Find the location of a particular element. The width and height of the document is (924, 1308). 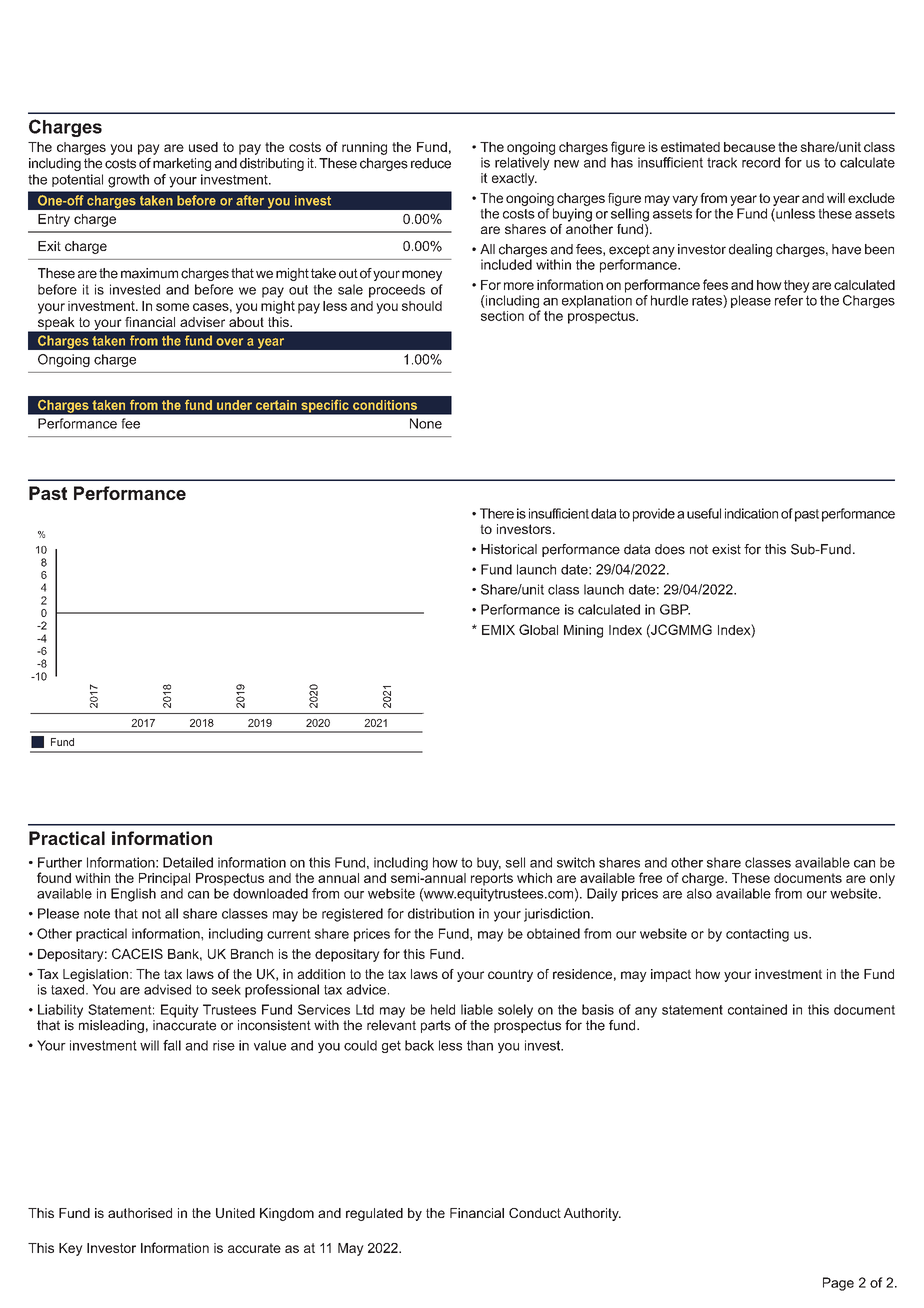

Page is located at coordinates (838, 1284).
